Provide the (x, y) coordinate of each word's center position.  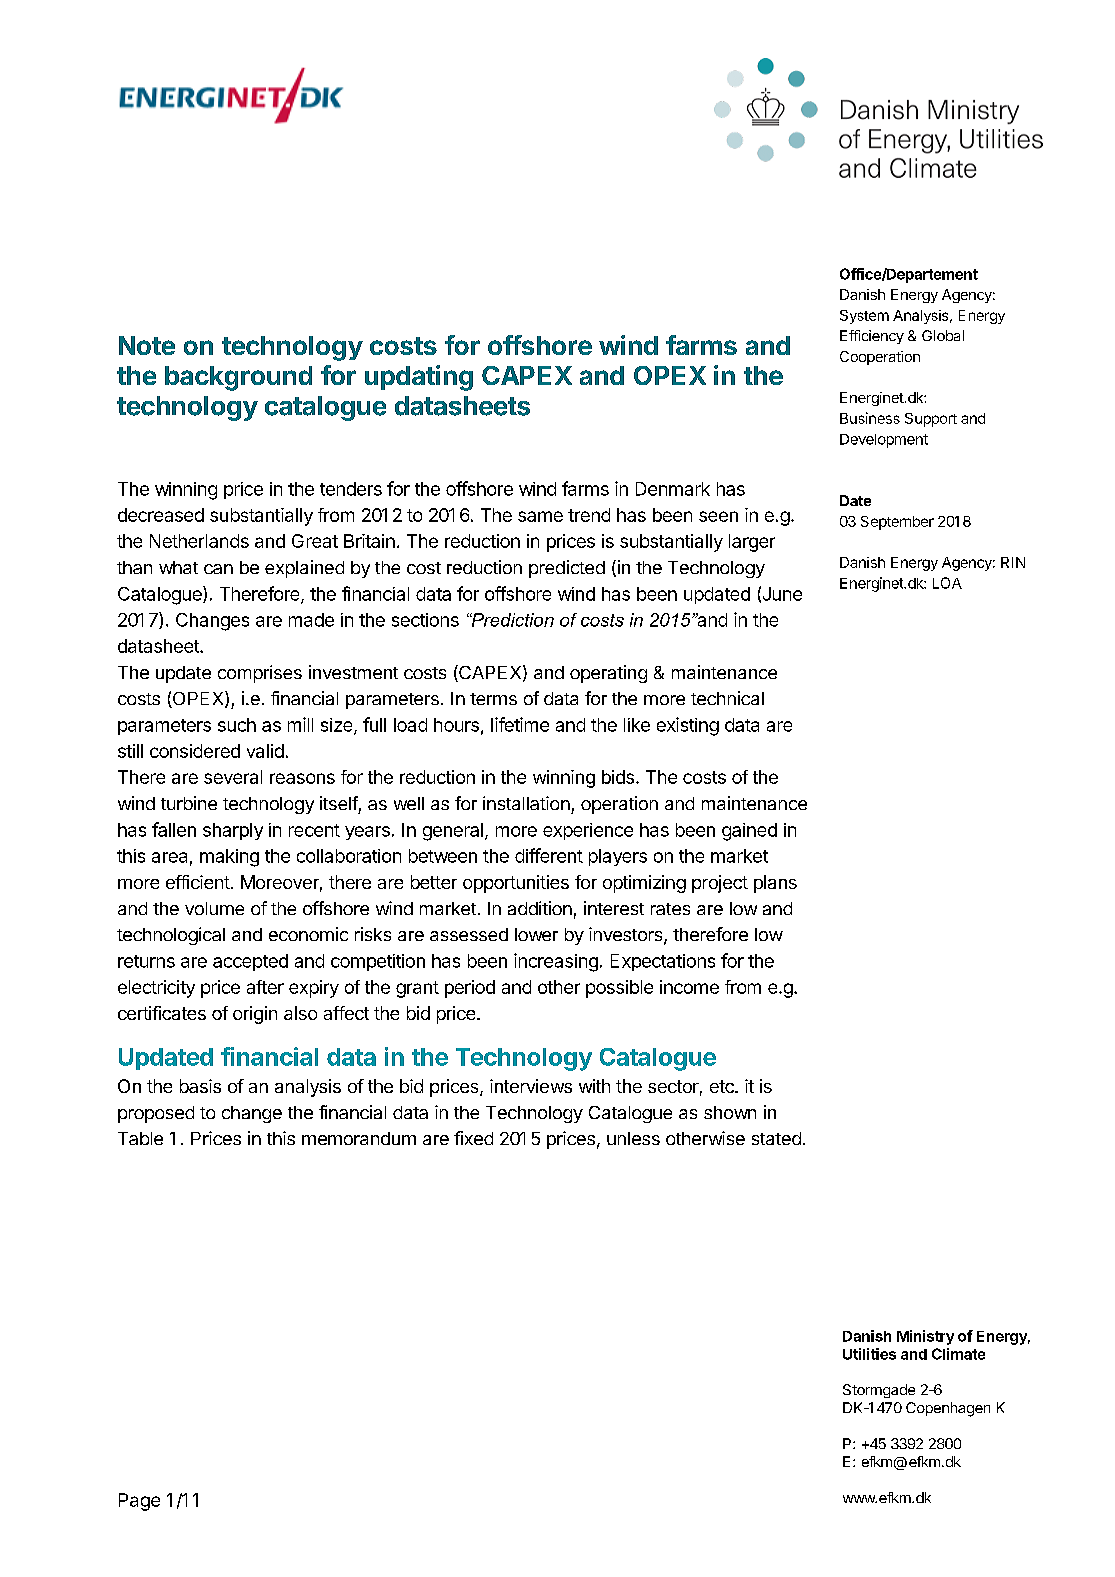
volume (214, 908)
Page (139, 1502)
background (238, 378)
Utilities (869, 1354)
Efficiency (872, 337)
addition (540, 908)
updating (419, 378)
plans (775, 884)
